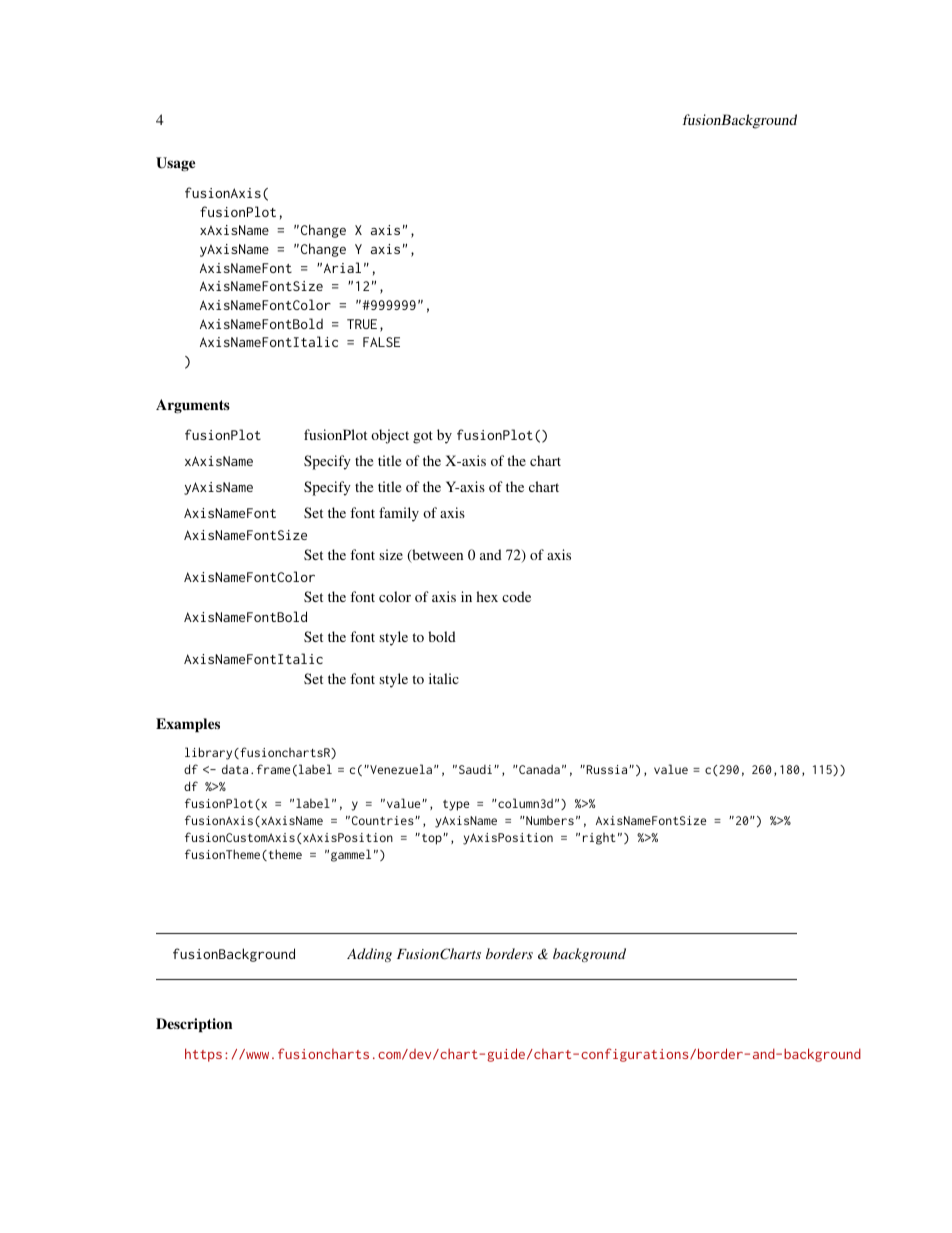  What do you see at coordinates (436, 556) in the page?
I see `between` at bounding box center [436, 556].
